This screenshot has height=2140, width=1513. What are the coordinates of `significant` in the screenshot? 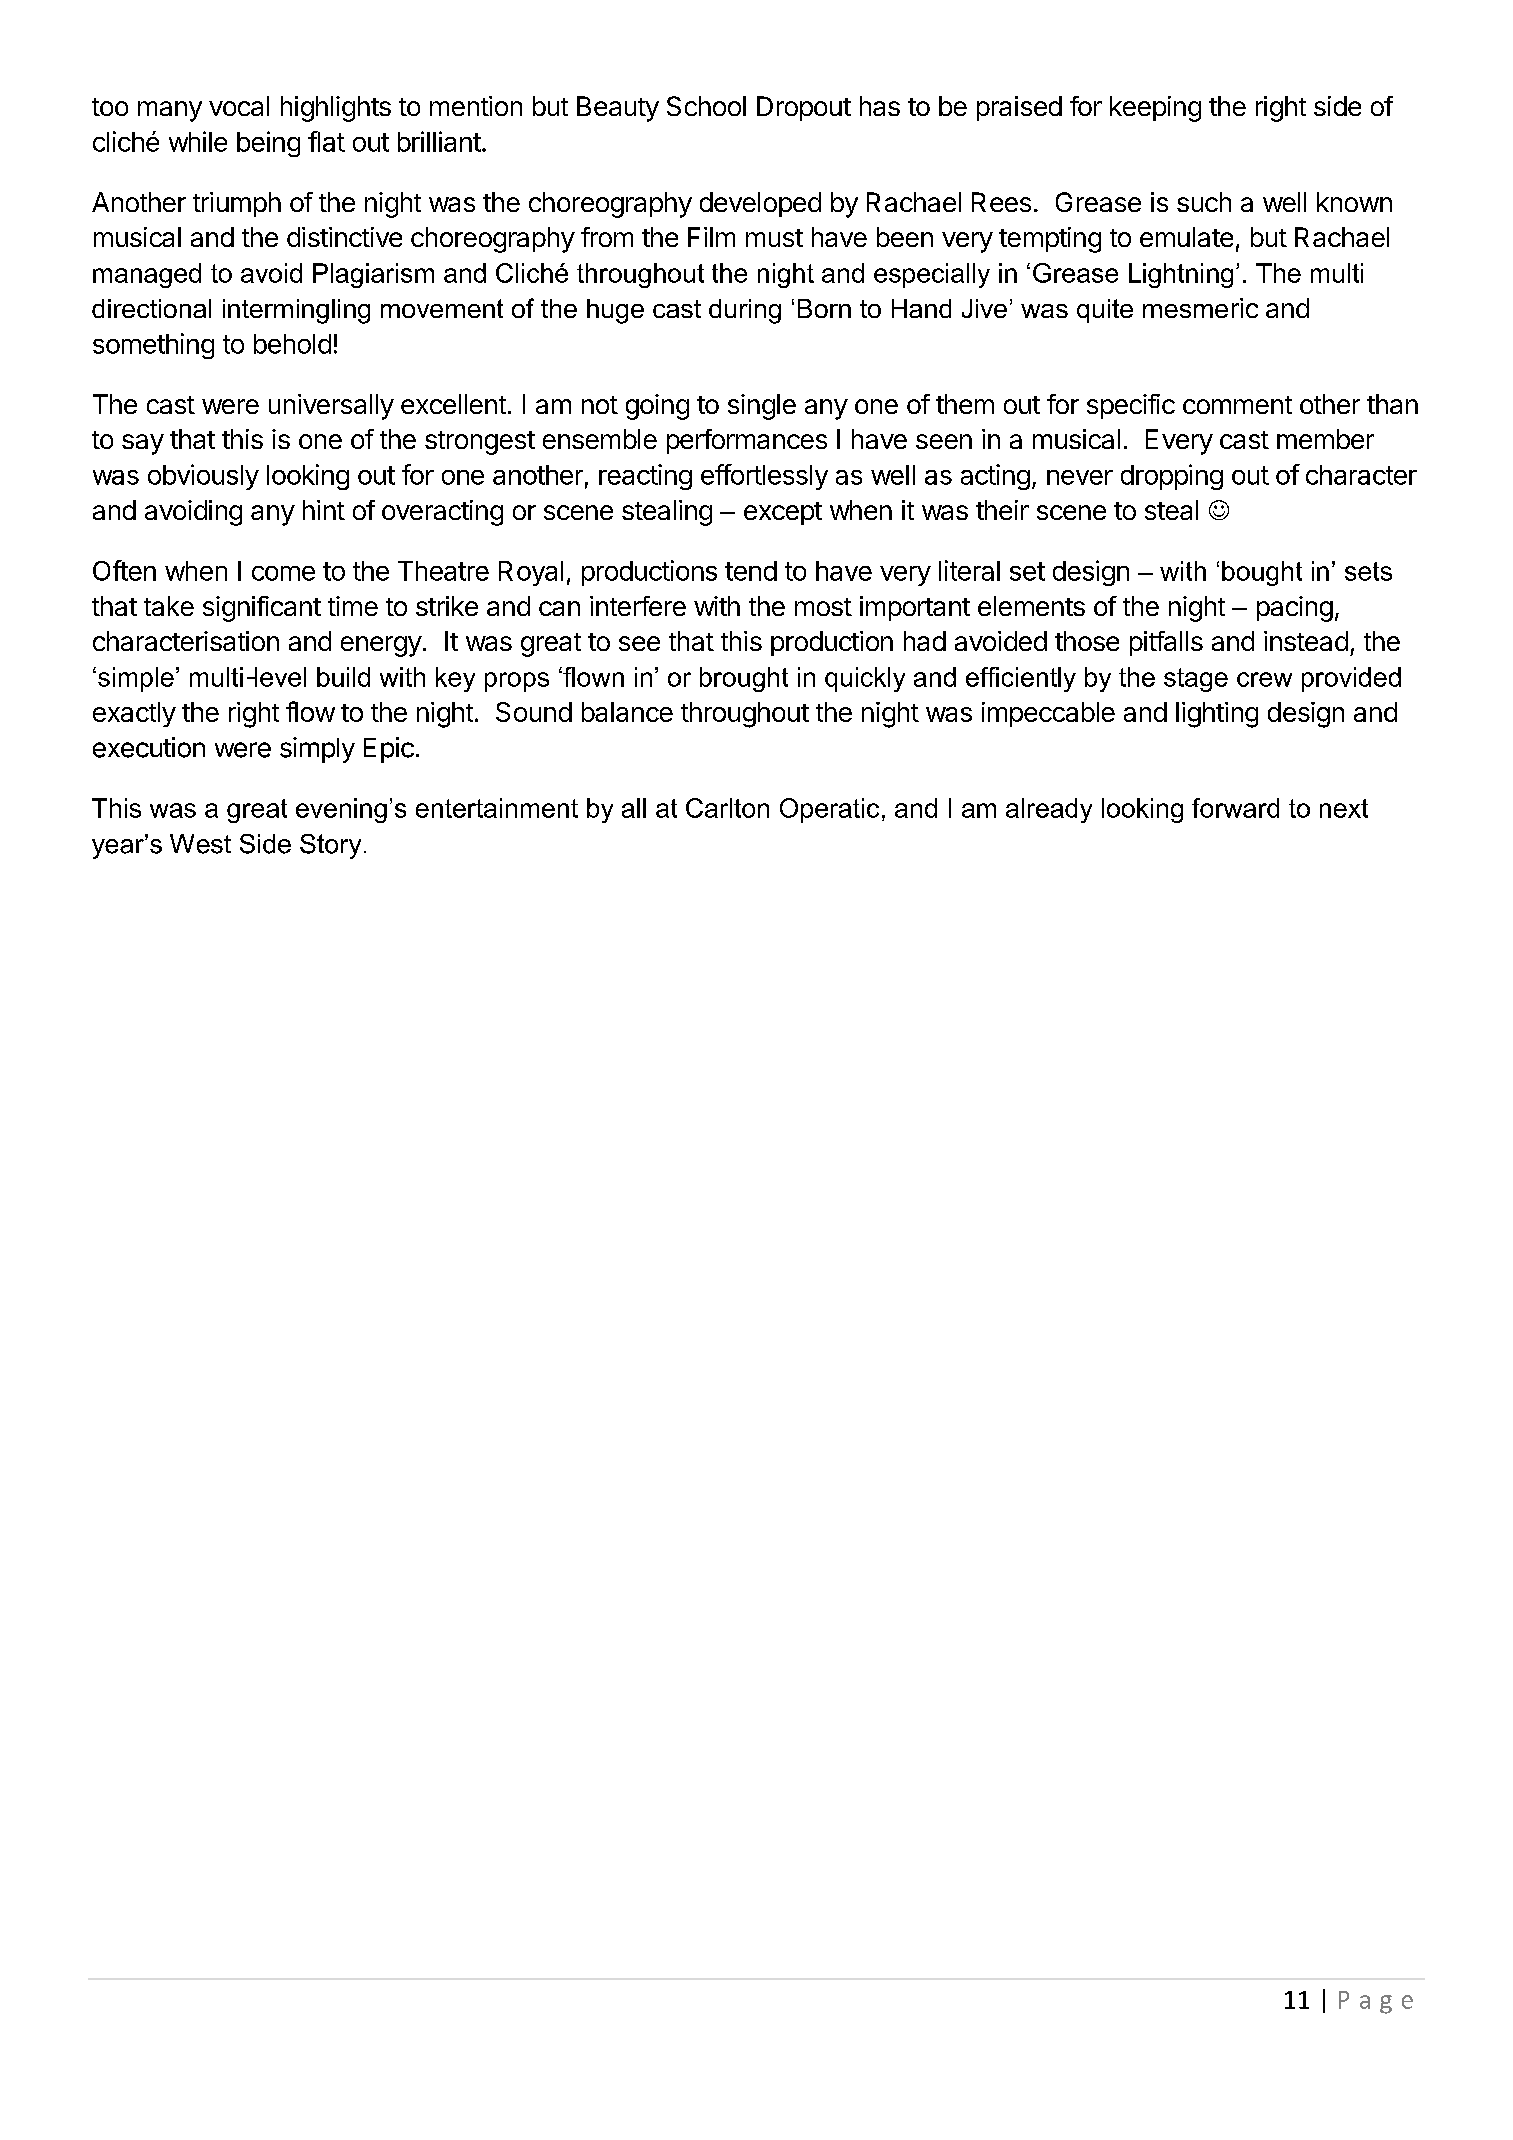 It's located at (262, 609).
